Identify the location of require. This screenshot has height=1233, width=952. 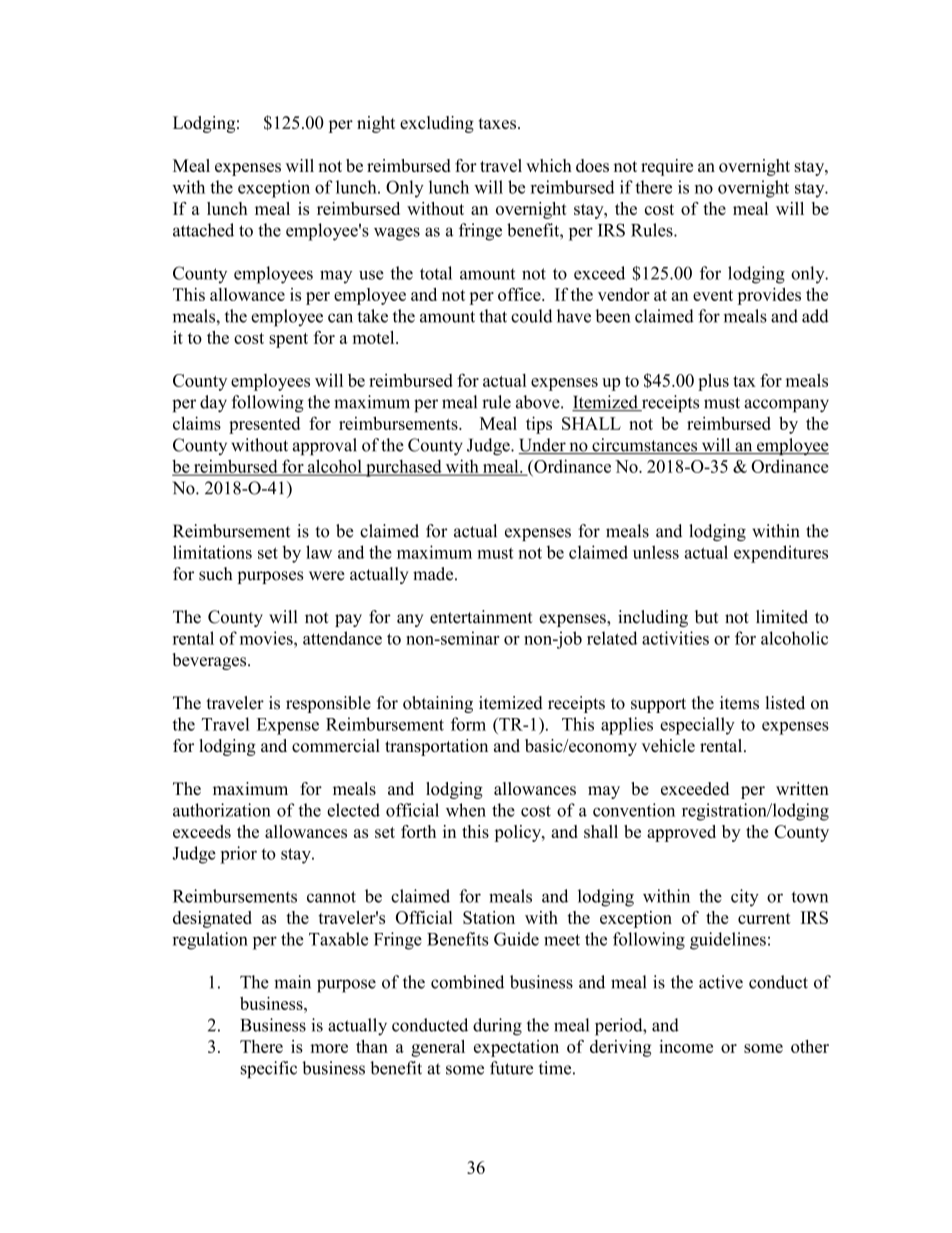
(667, 167).
